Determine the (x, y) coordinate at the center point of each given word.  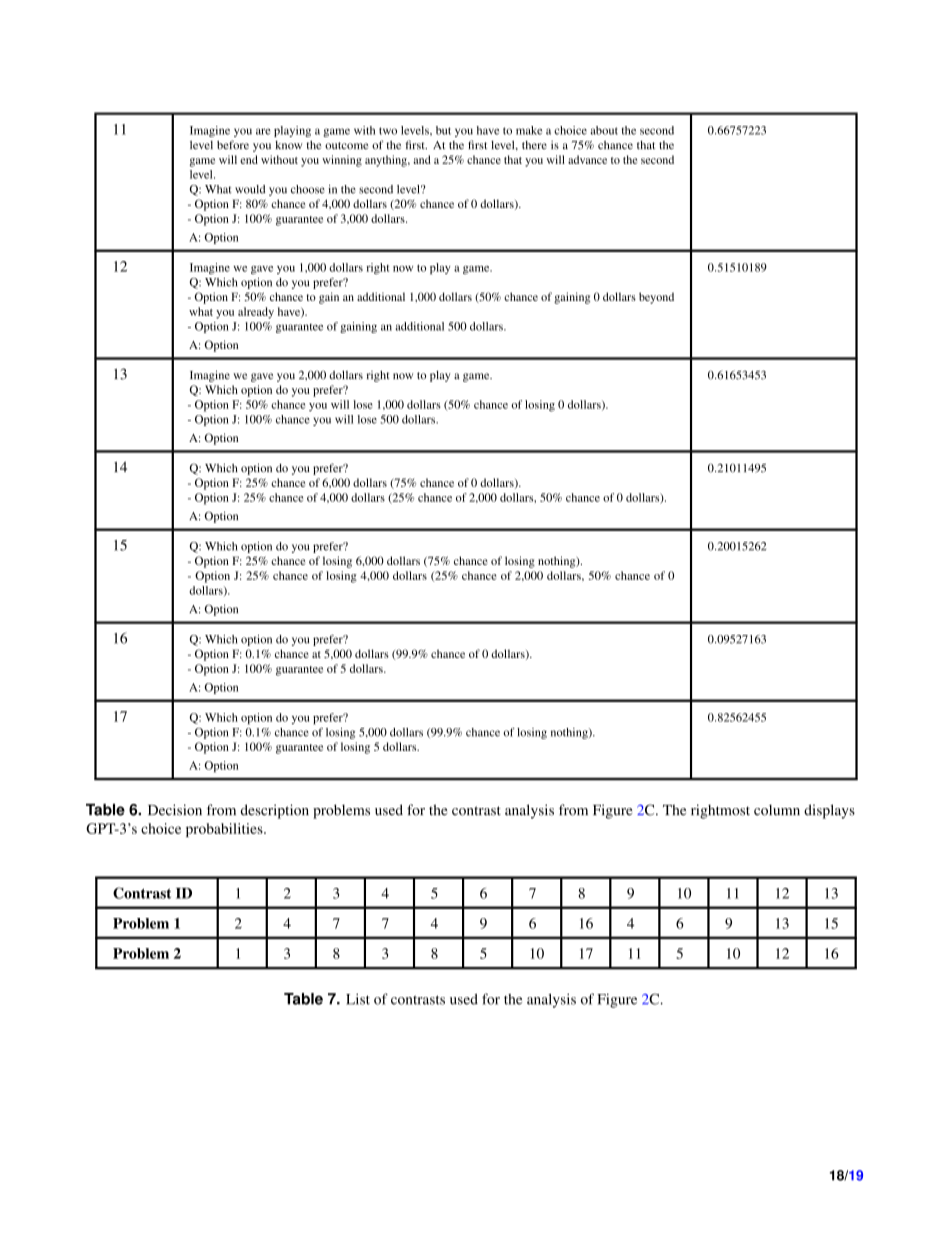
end (249, 159)
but (443, 130)
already (256, 313)
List (358, 999)
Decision (175, 810)
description (275, 811)
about (604, 130)
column (777, 810)
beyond (656, 298)
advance (587, 159)
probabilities (225, 830)
